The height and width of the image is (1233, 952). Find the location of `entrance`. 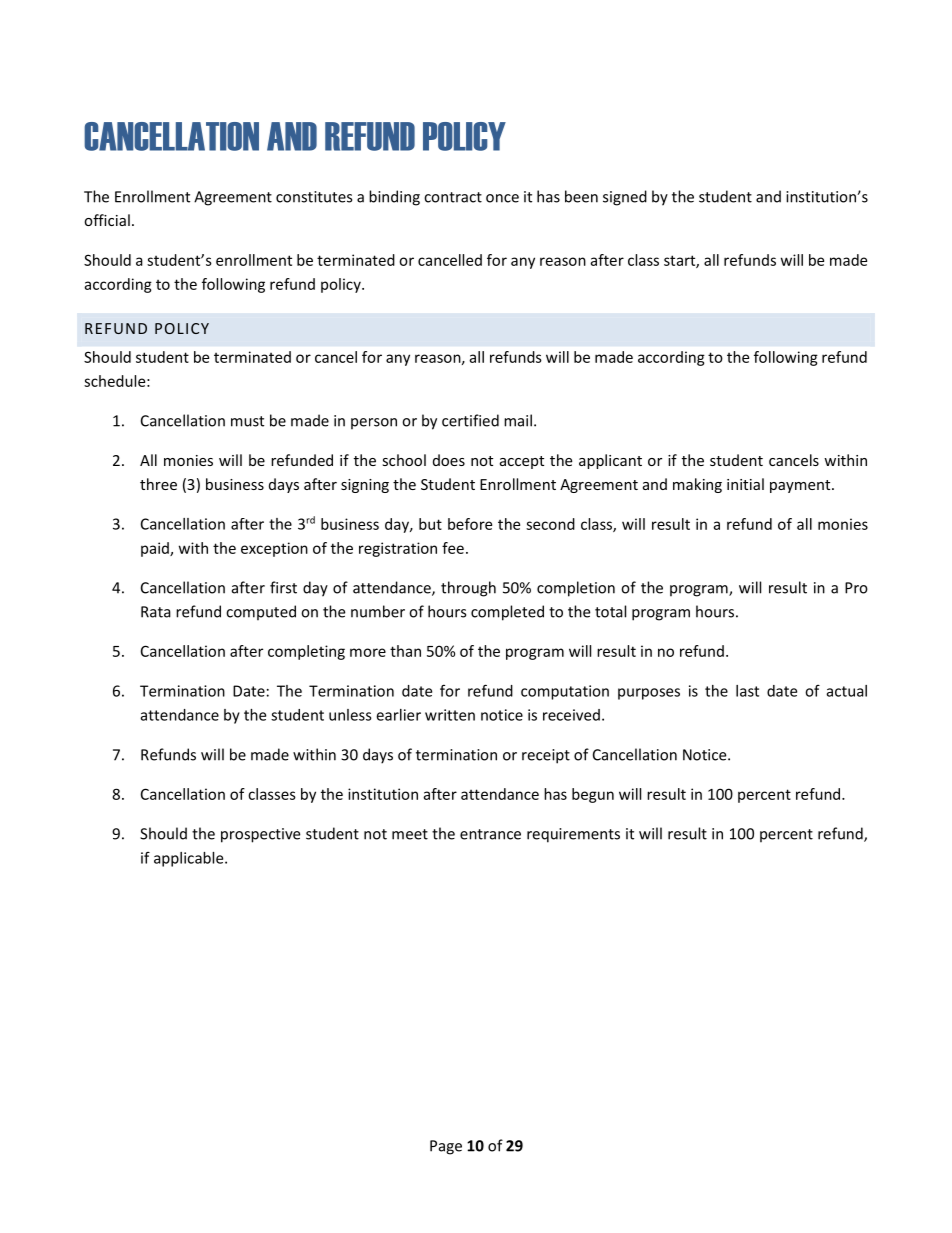

entrance is located at coordinates (490, 834).
